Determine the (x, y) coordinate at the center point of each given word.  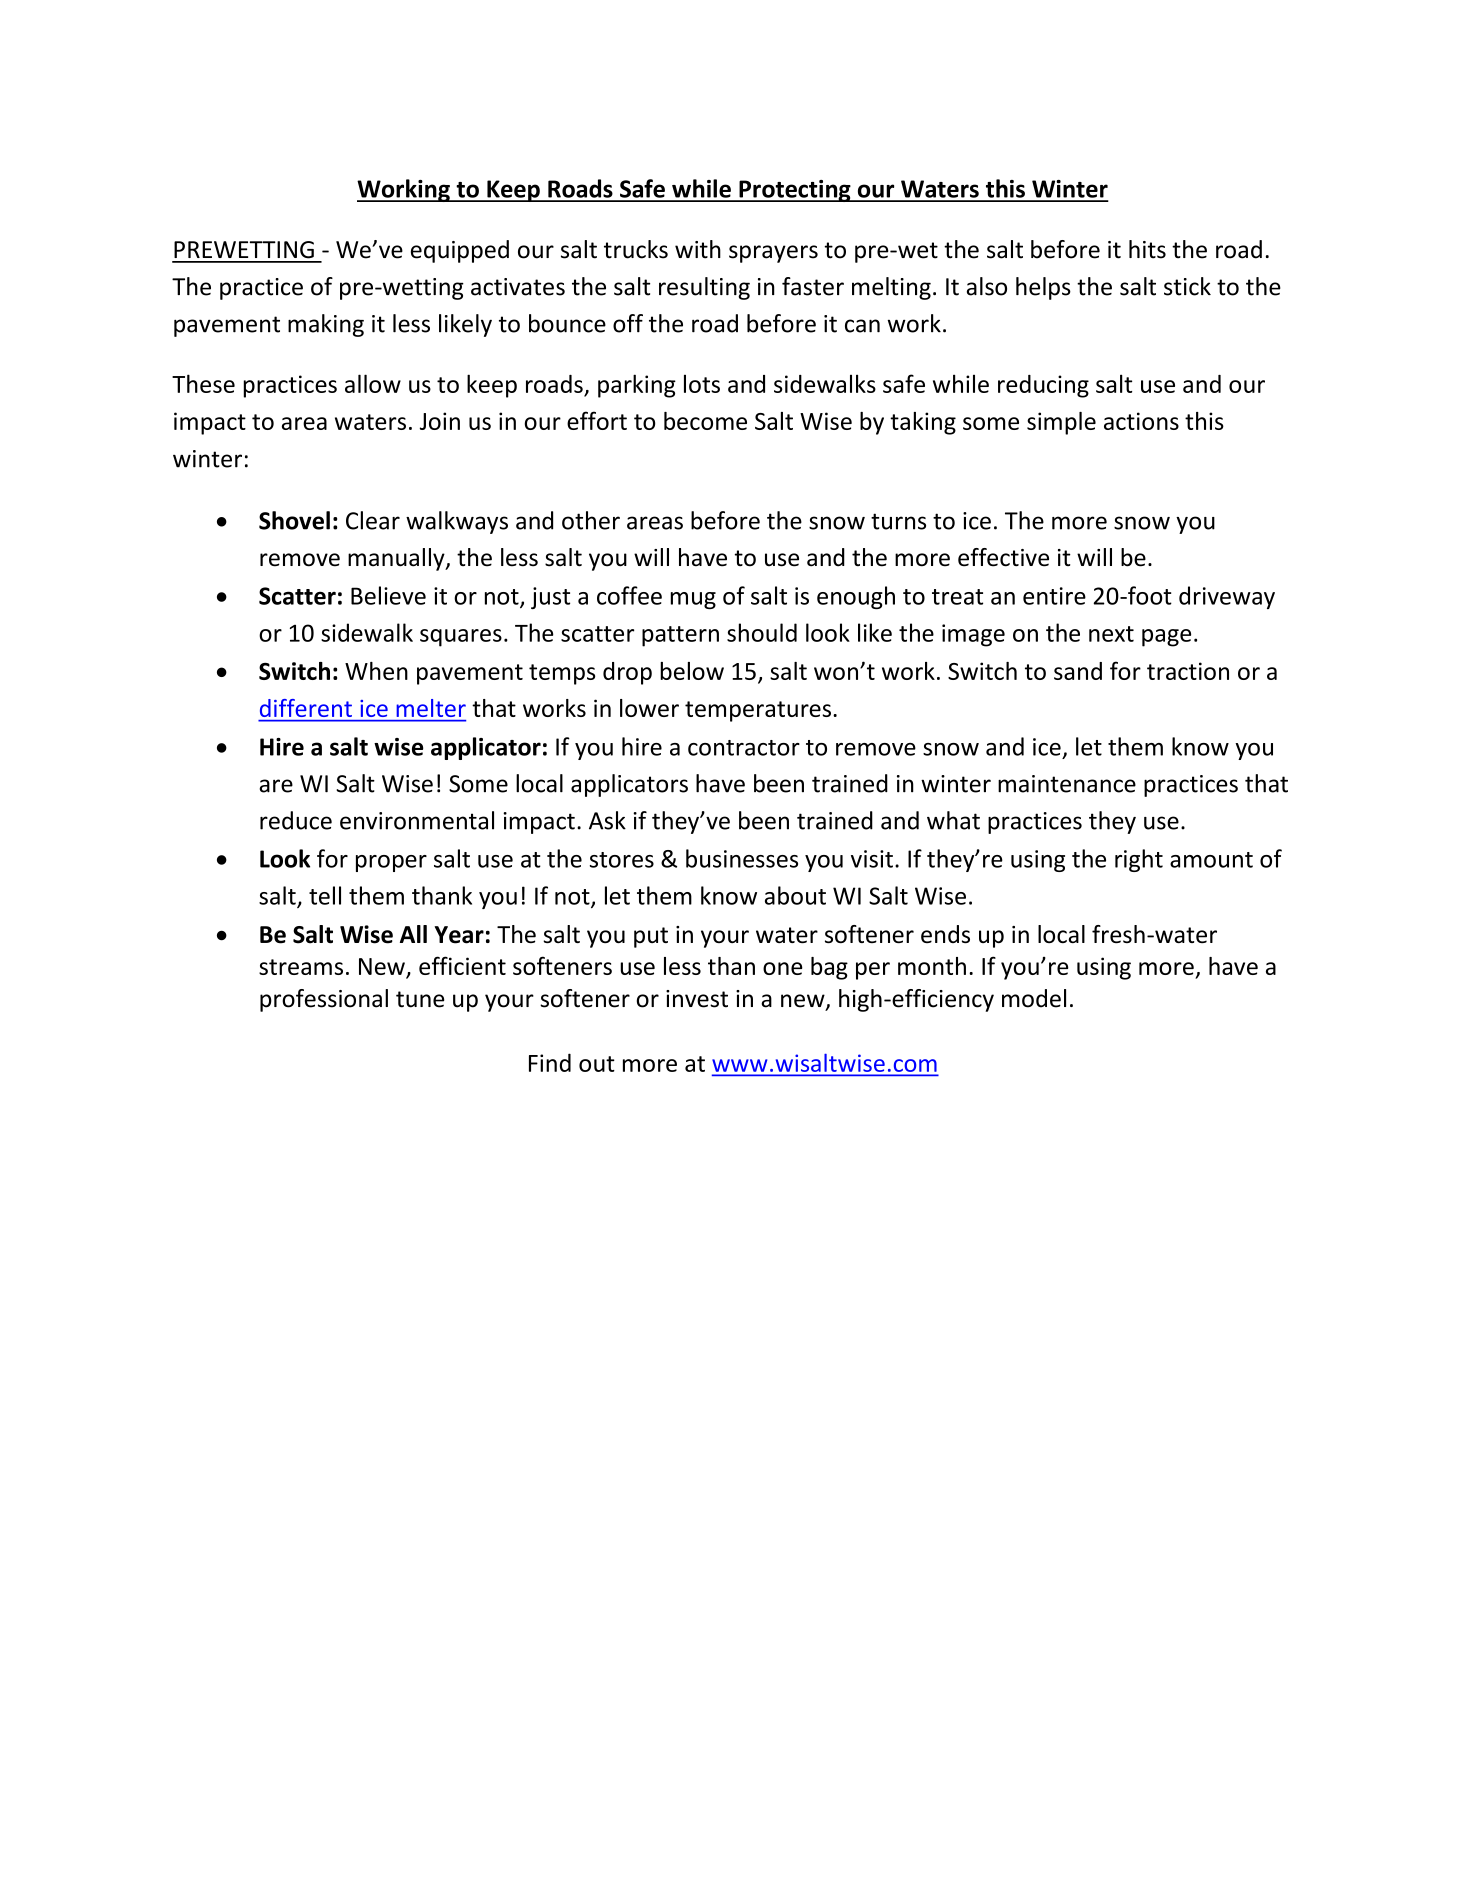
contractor (744, 748)
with (698, 249)
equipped (460, 251)
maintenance (1067, 784)
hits (1147, 249)
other (591, 520)
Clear (373, 520)
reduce (296, 820)
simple (1061, 423)
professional (324, 1000)
